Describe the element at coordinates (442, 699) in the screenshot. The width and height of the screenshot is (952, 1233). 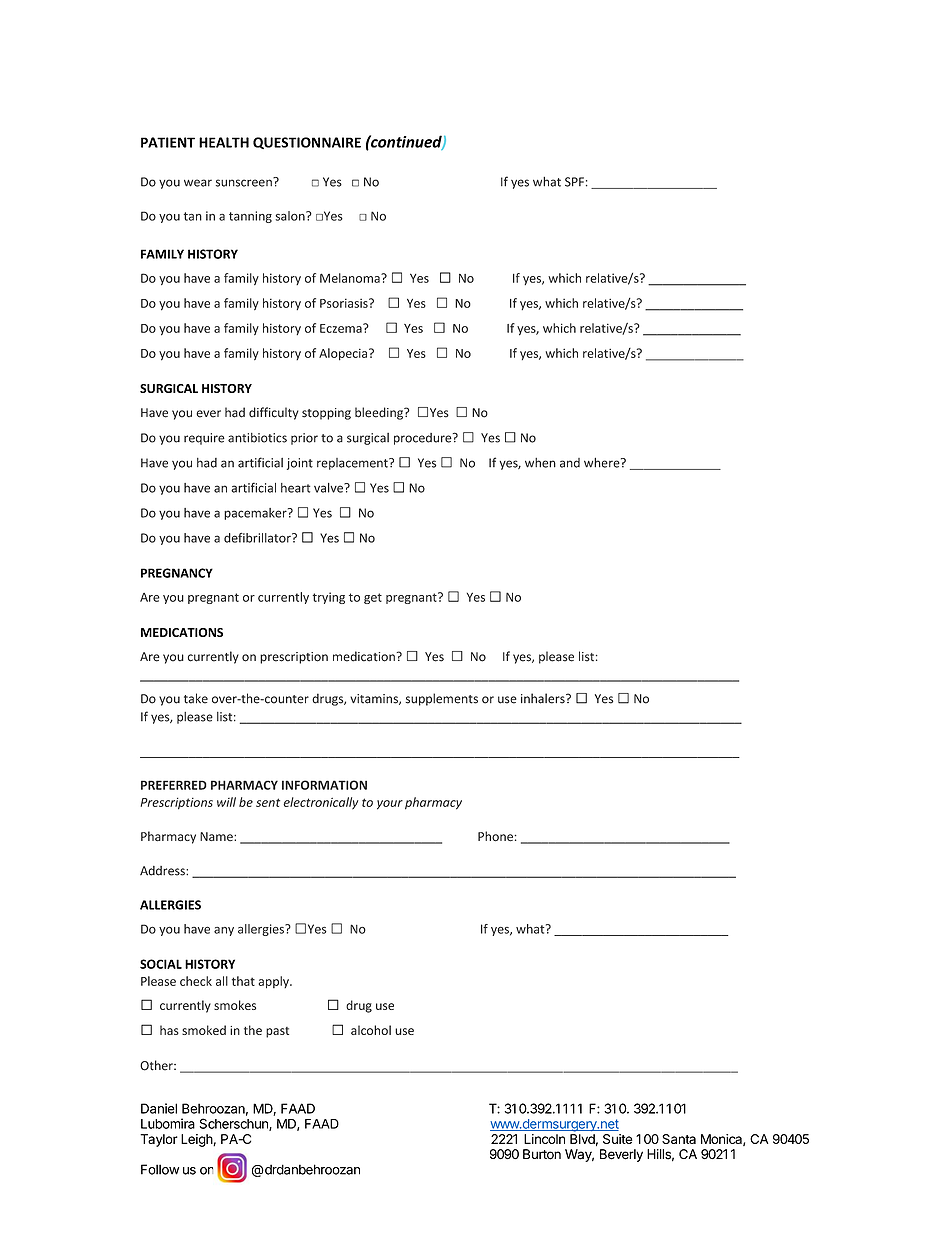
I see `supplements` at that location.
